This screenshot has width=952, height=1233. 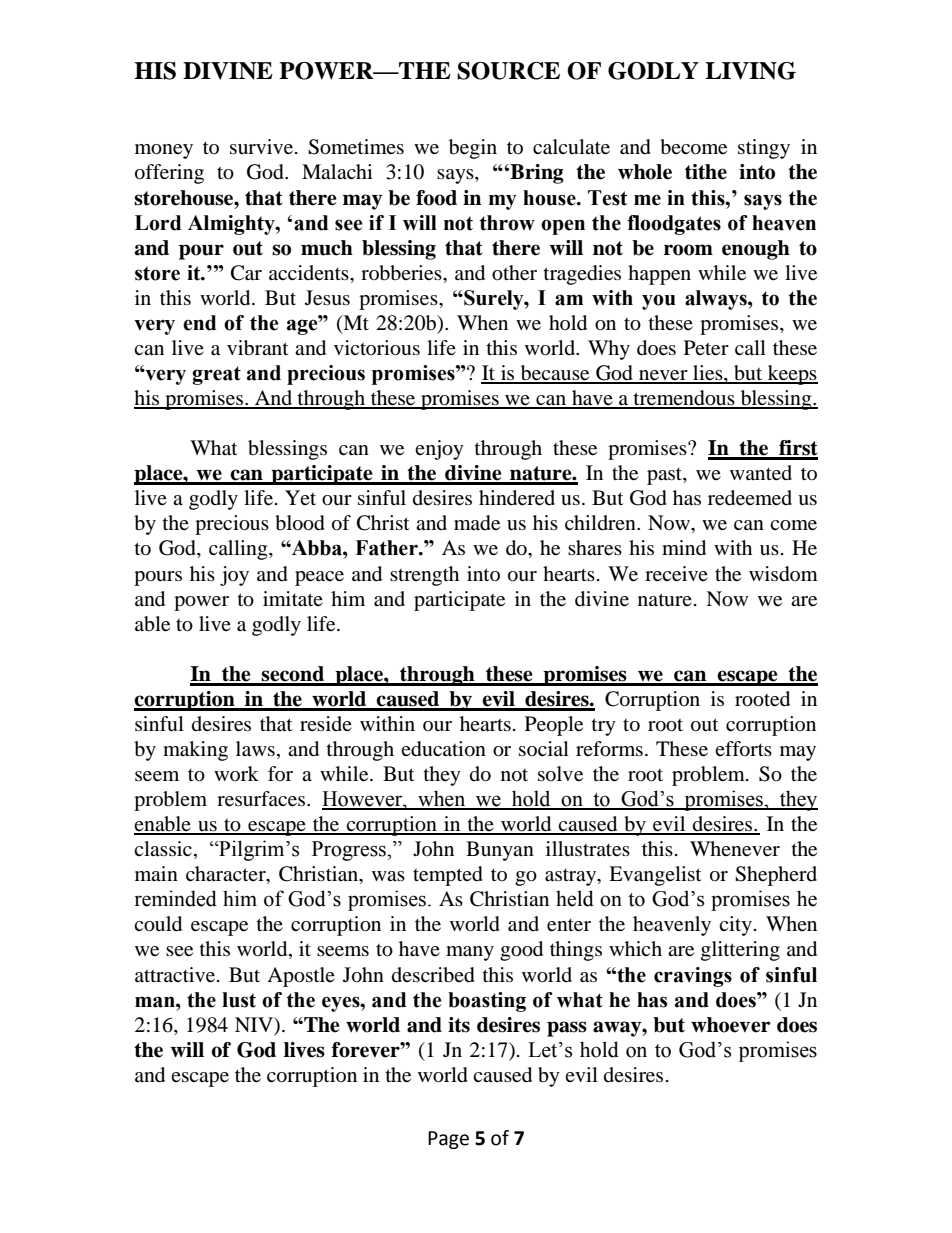 What do you see at coordinates (227, 875) in the screenshot?
I see `character` at bounding box center [227, 875].
